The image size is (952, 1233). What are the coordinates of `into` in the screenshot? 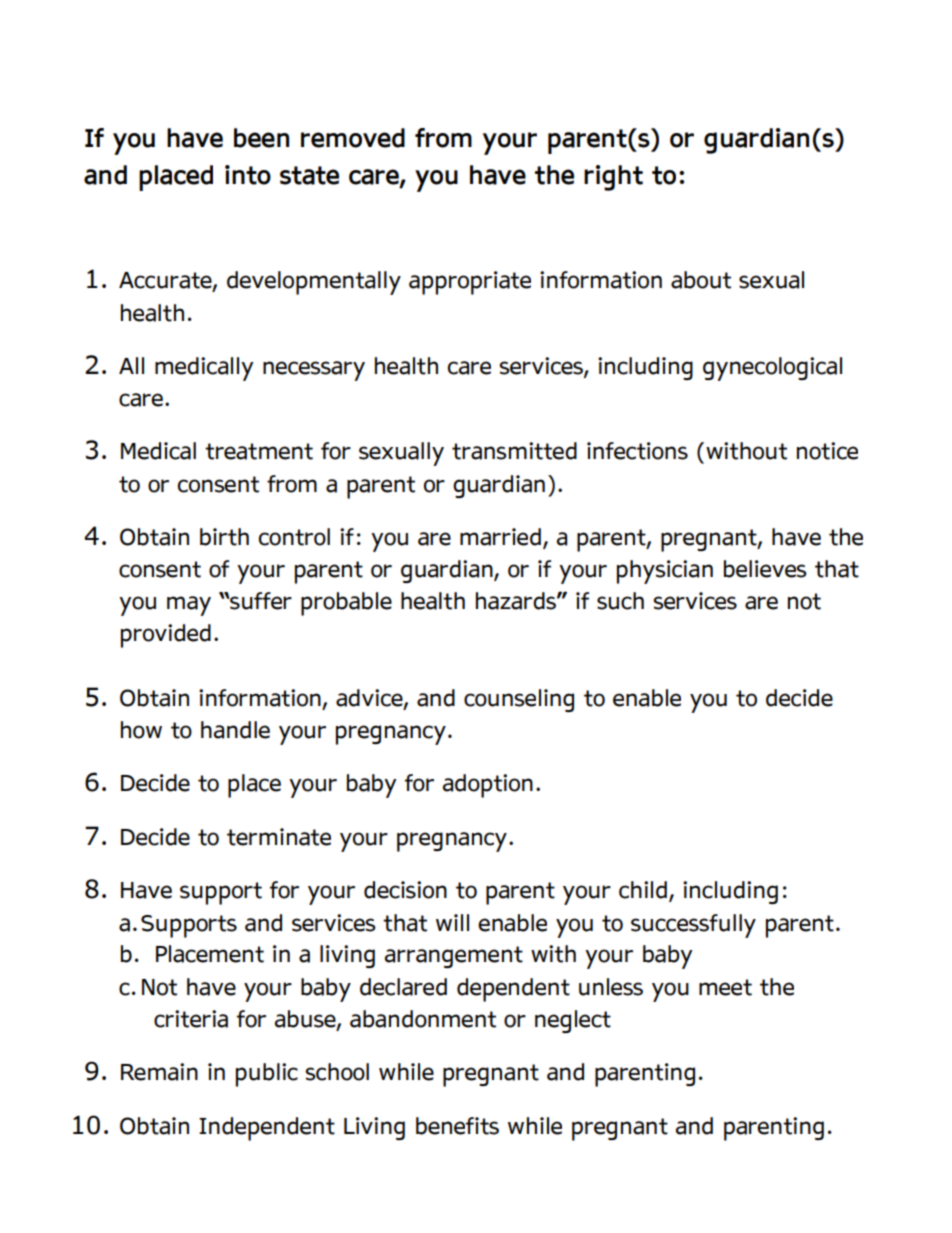 It's located at (248, 175).
